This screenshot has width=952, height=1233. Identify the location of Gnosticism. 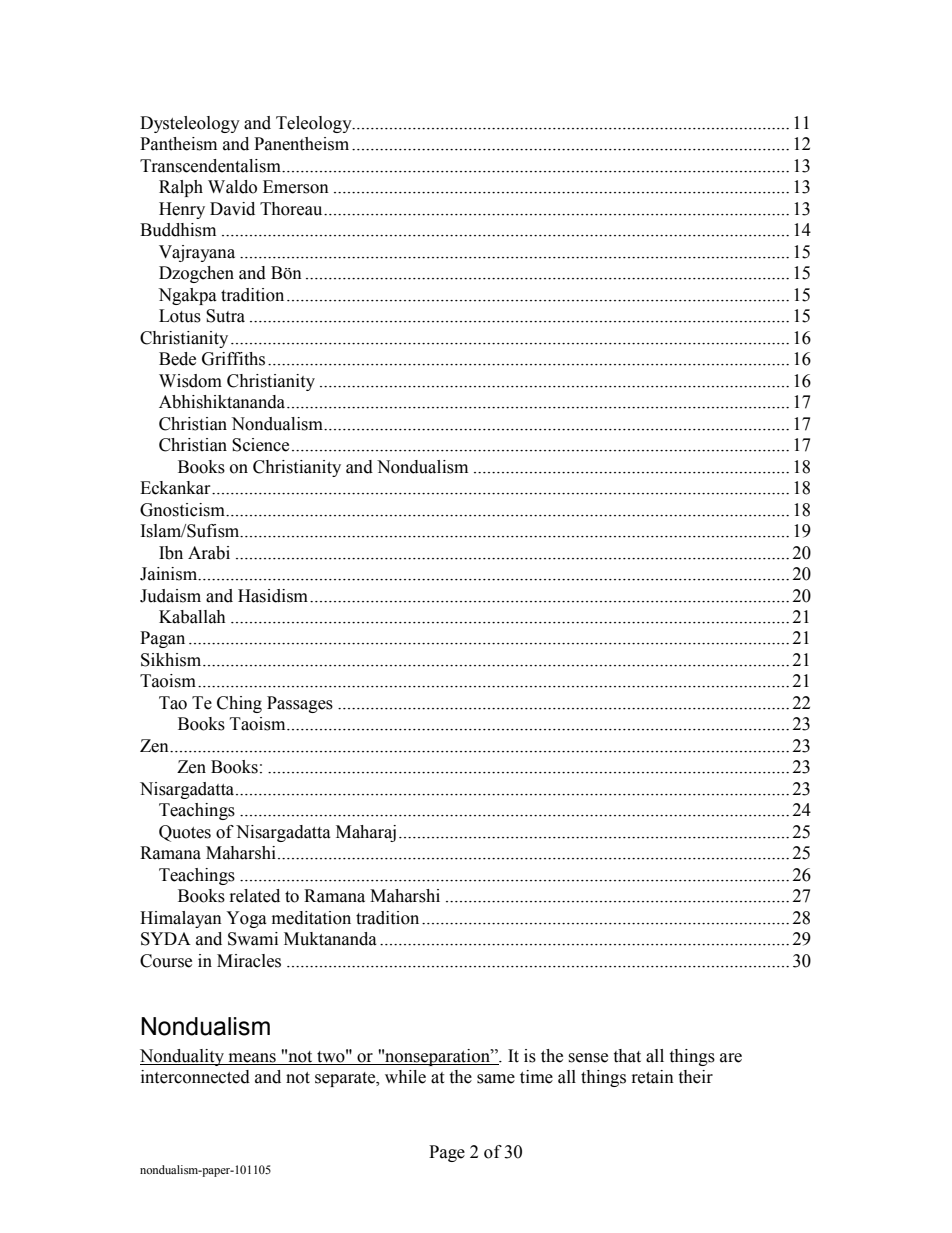
(183, 510).
